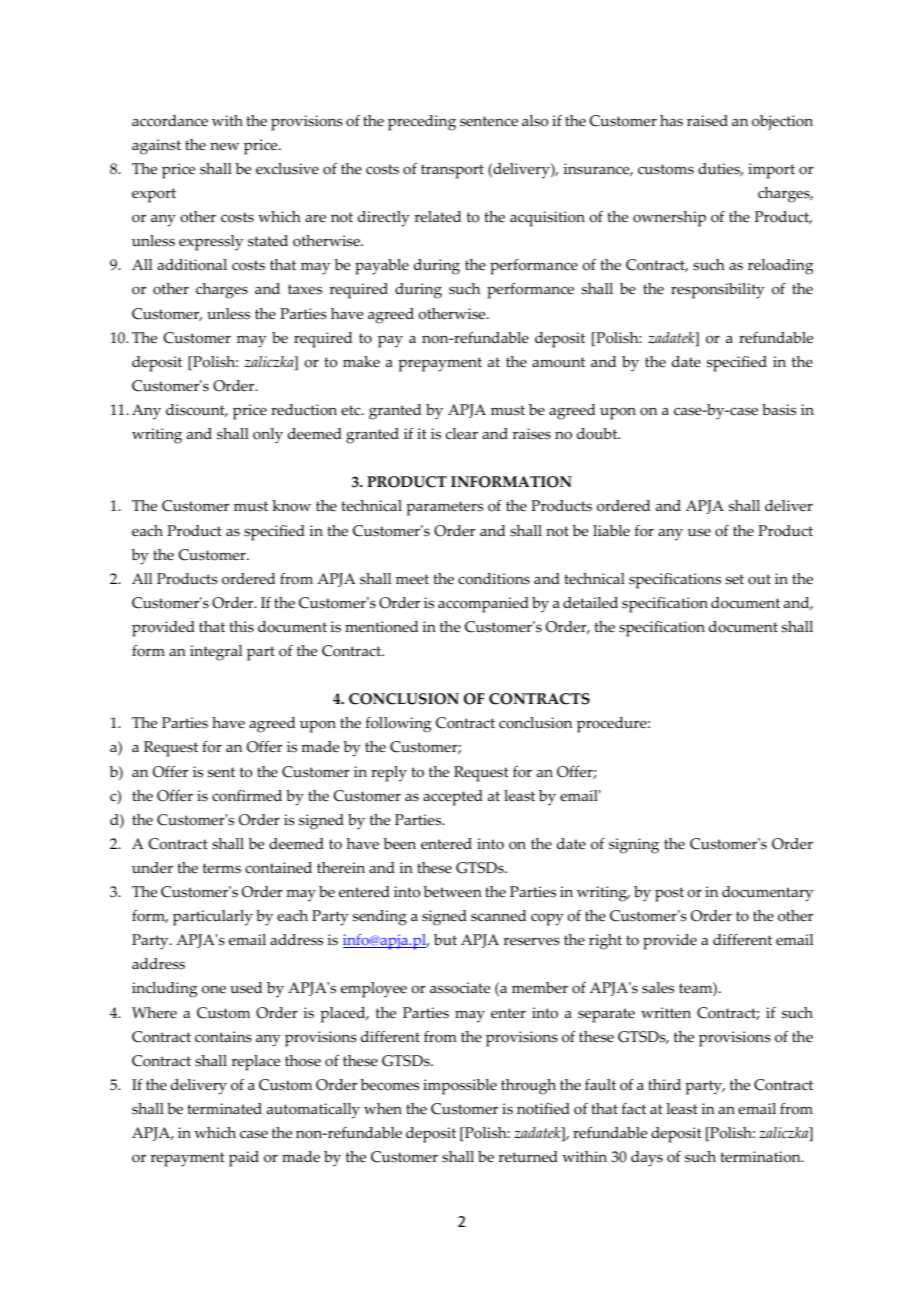  Describe the element at coordinates (735, 579) in the document. I see `set` at that location.
